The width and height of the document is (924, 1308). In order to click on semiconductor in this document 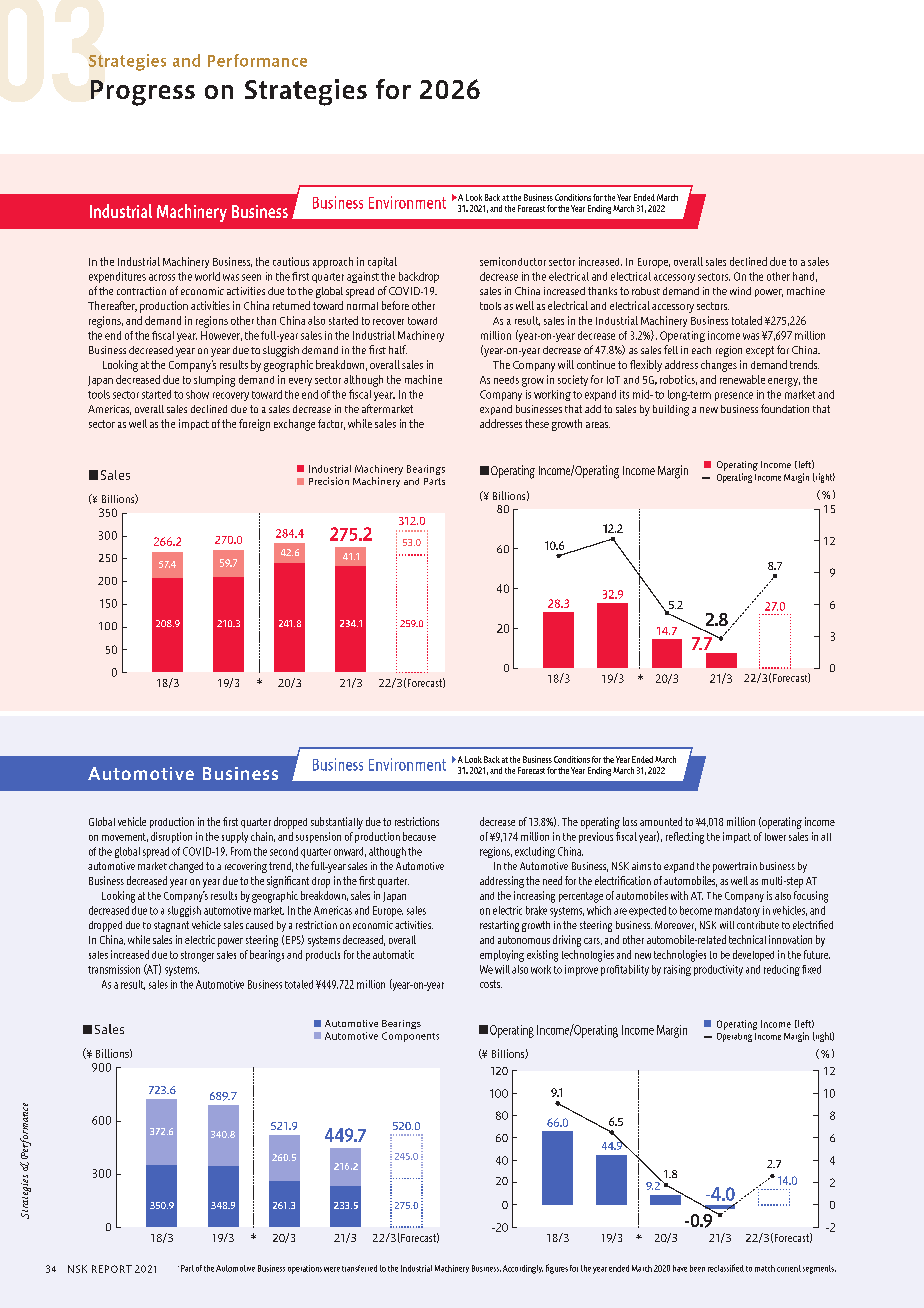, I will do `click(513, 261)`.
